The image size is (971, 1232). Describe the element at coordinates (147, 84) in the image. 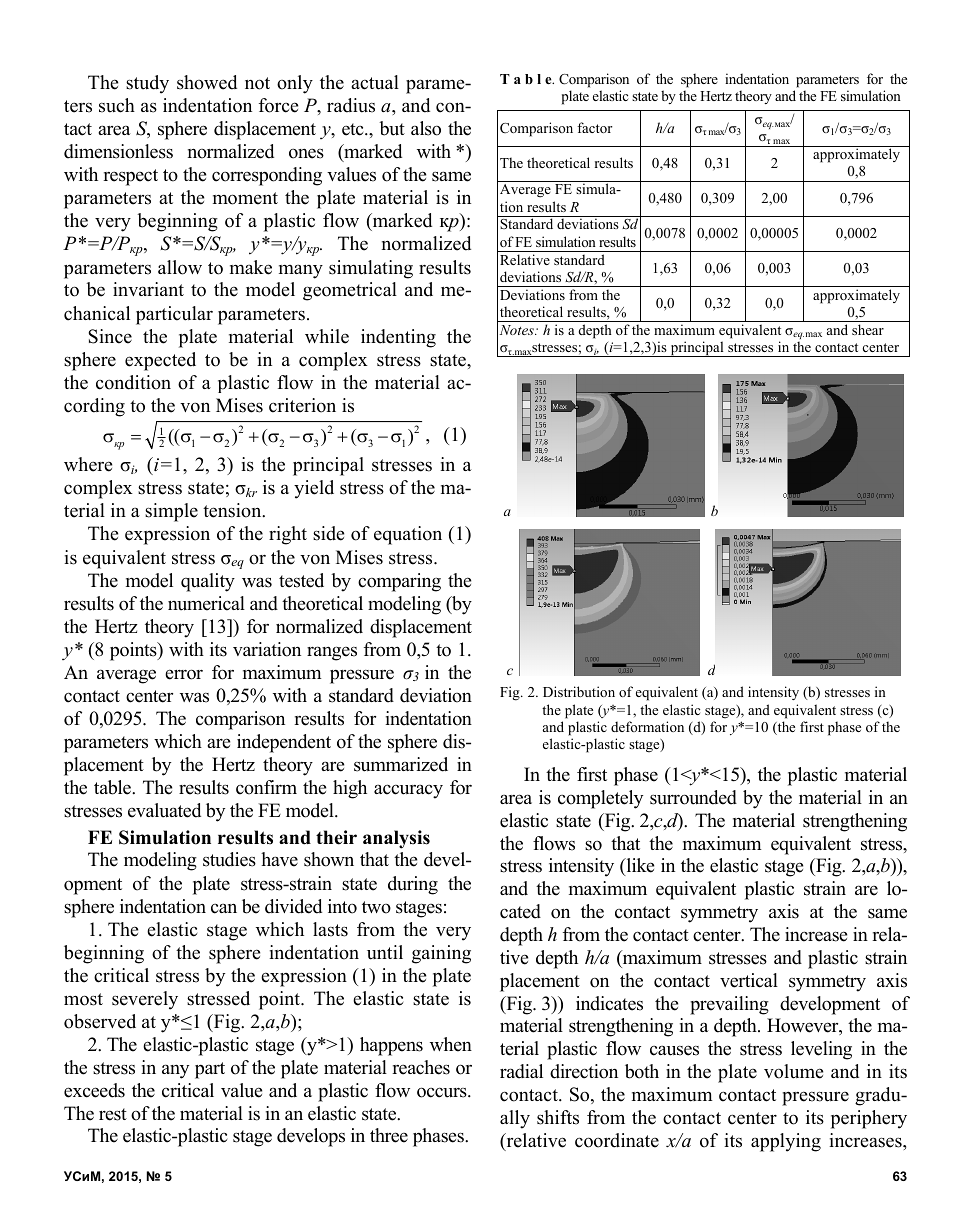

I see `study` at that location.
